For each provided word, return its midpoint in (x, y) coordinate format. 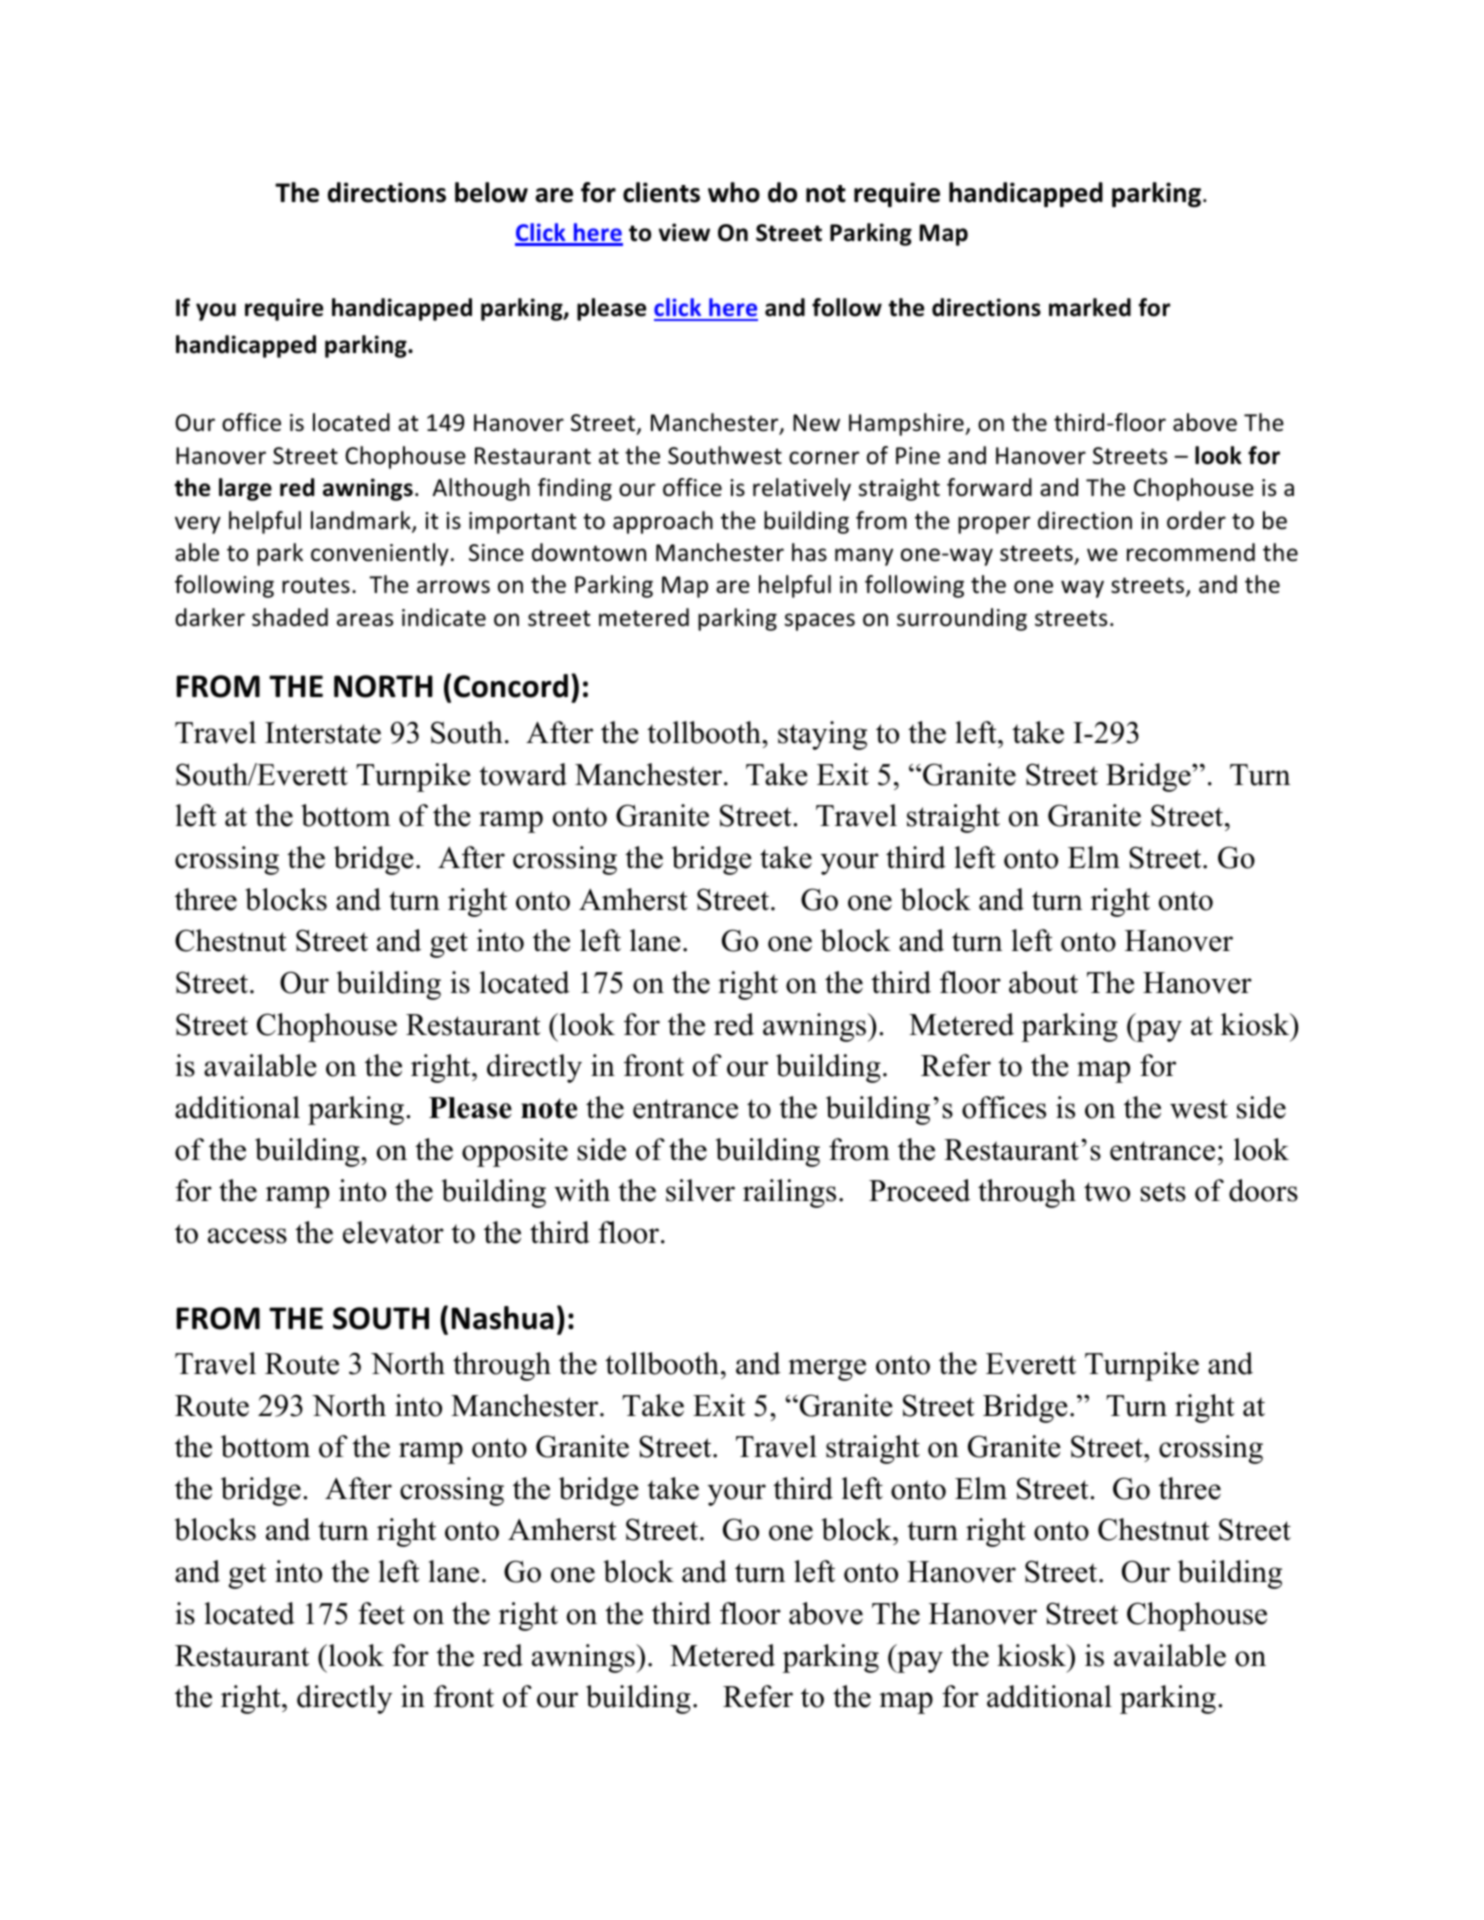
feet (381, 1613)
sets (1163, 1192)
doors (1263, 1190)
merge (827, 1370)
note (549, 1108)
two (1107, 1192)
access (247, 1236)
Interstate (323, 733)
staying (822, 735)
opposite (515, 1152)
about (1043, 982)
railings (789, 1193)
